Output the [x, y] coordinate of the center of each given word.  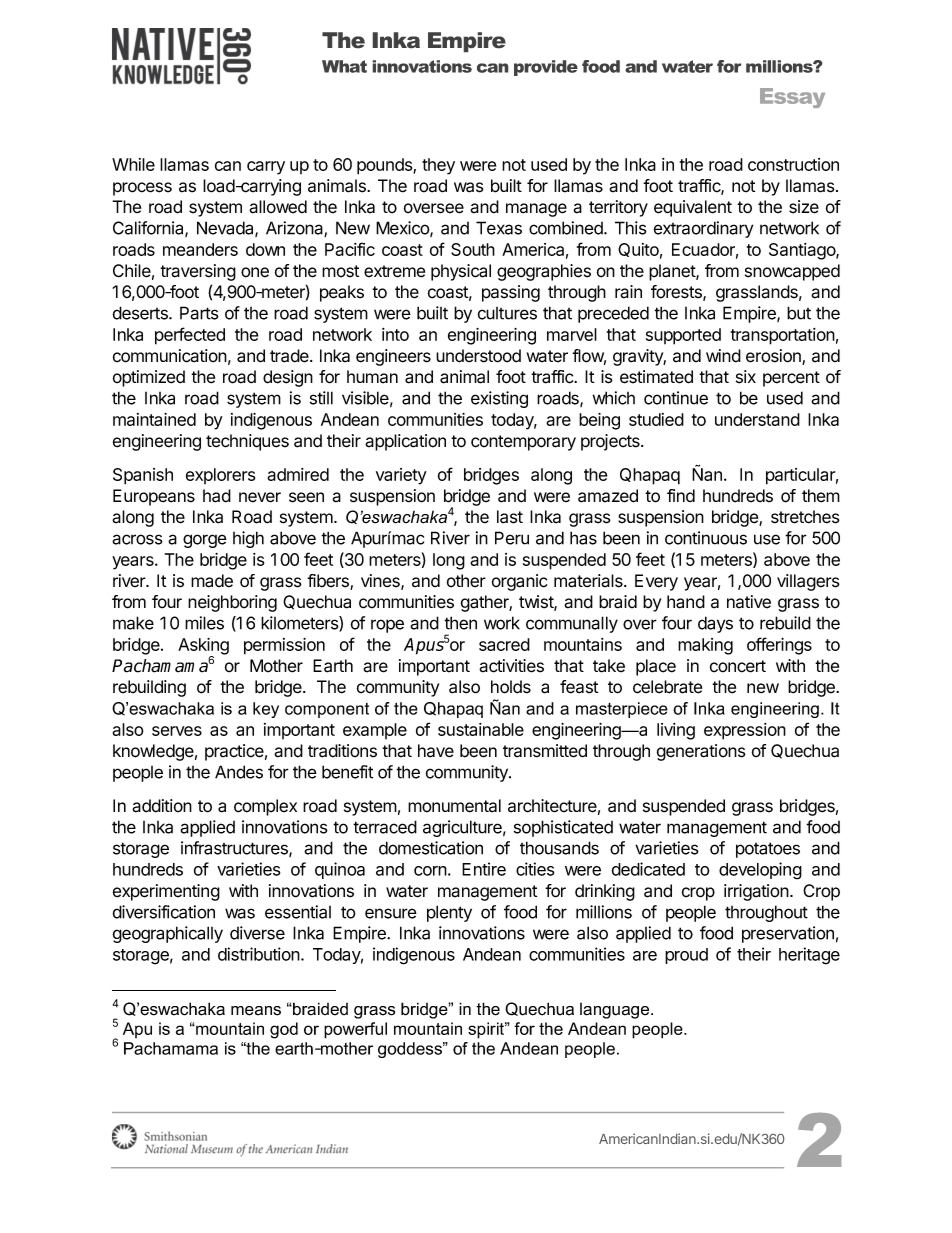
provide [546, 68]
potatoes [768, 850]
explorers [220, 476]
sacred [504, 644]
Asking [203, 647]
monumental [454, 806]
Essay [792, 98]
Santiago [803, 251]
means [256, 1011]
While [133, 164]
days [715, 624]
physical [461, 272]
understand [757, 419]
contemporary [523, 443]
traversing [198, 272]
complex [265, 807]
